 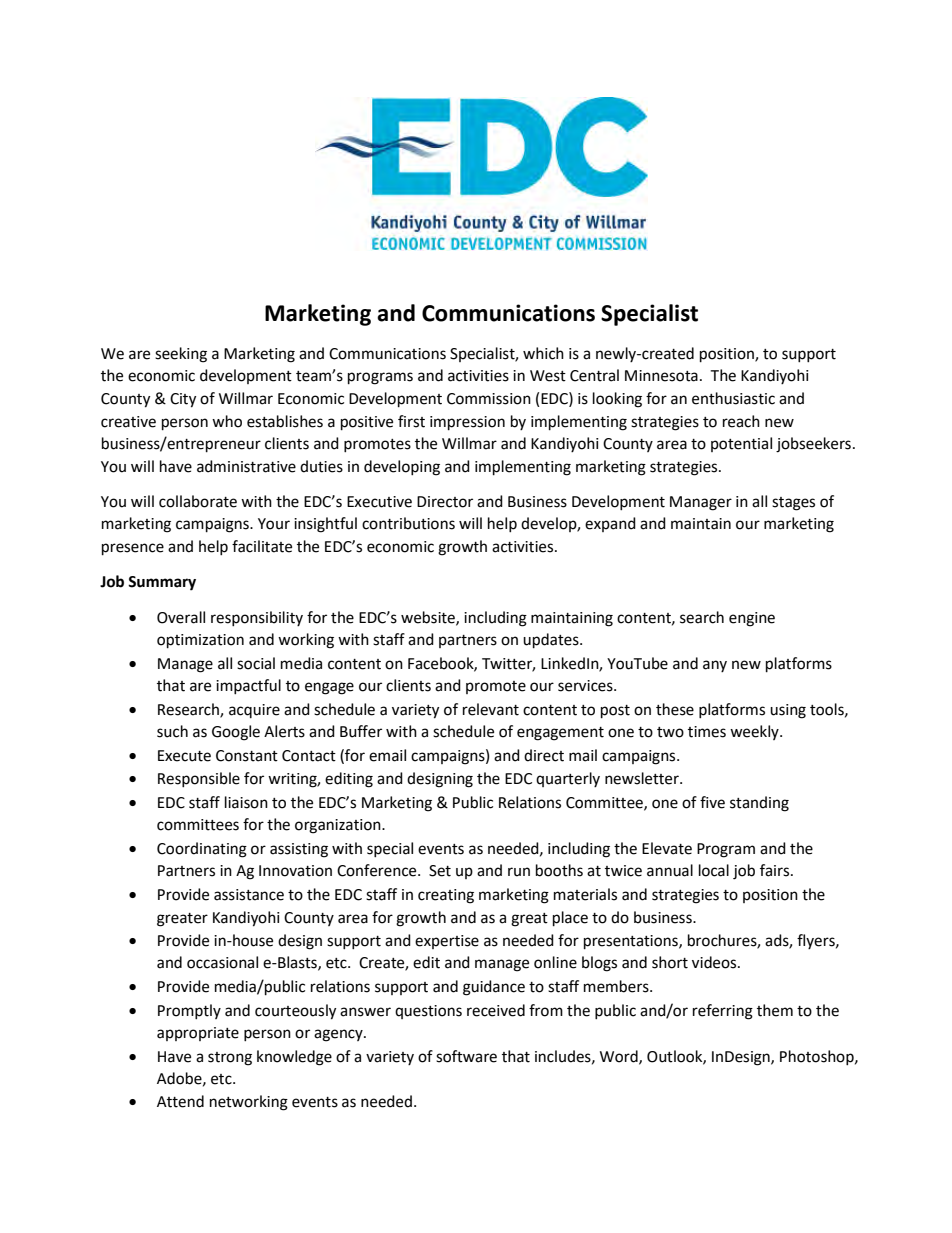 I want to click on relevant, so click(x=491, y=709).
